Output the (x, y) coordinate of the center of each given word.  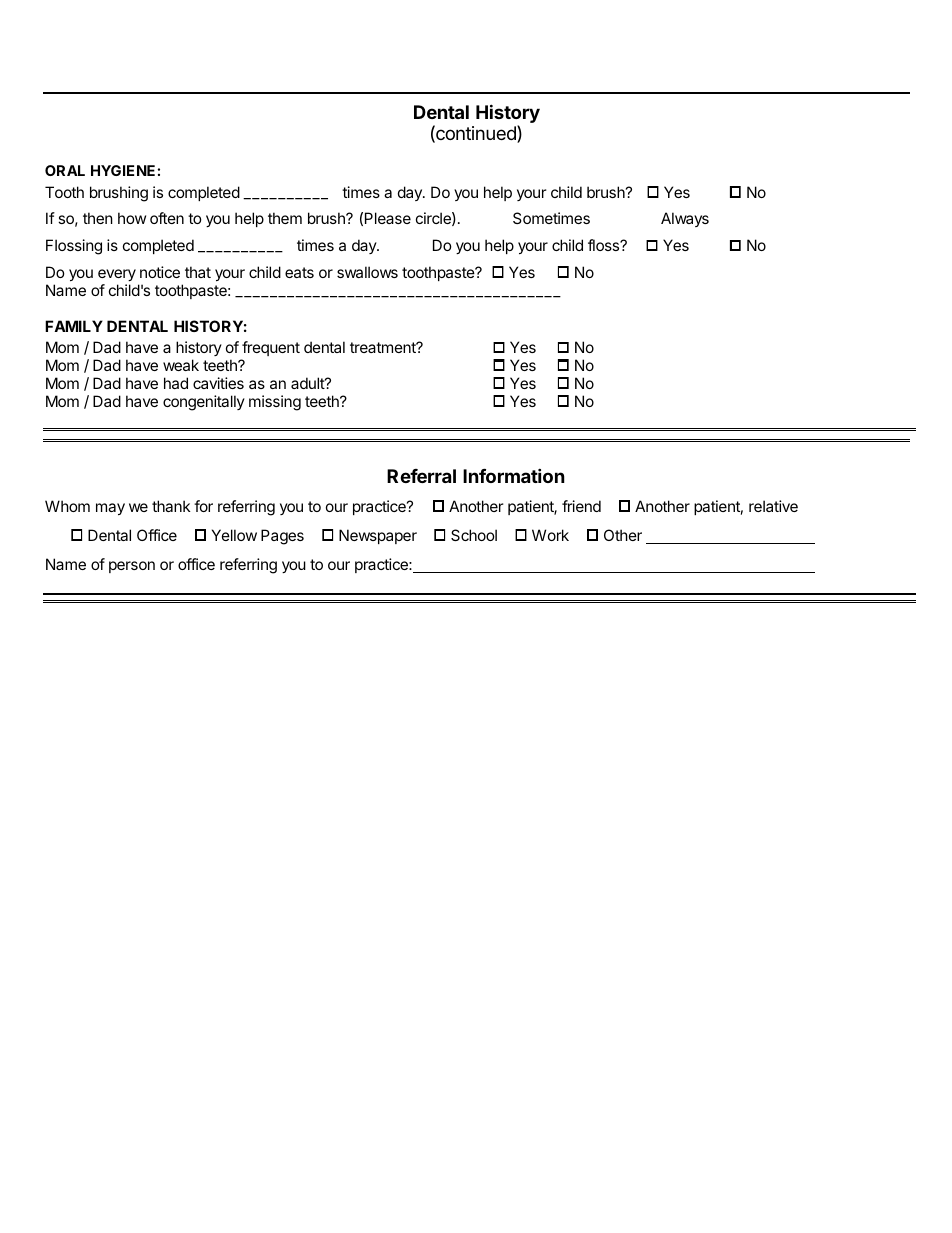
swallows (367, 272)
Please (388, 218)
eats (299, 272)
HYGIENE (123, 170)
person (132, 567)
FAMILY (74, 326)
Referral (421, 476)
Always (685, 219)
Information (514, 475)
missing (275, 403)
